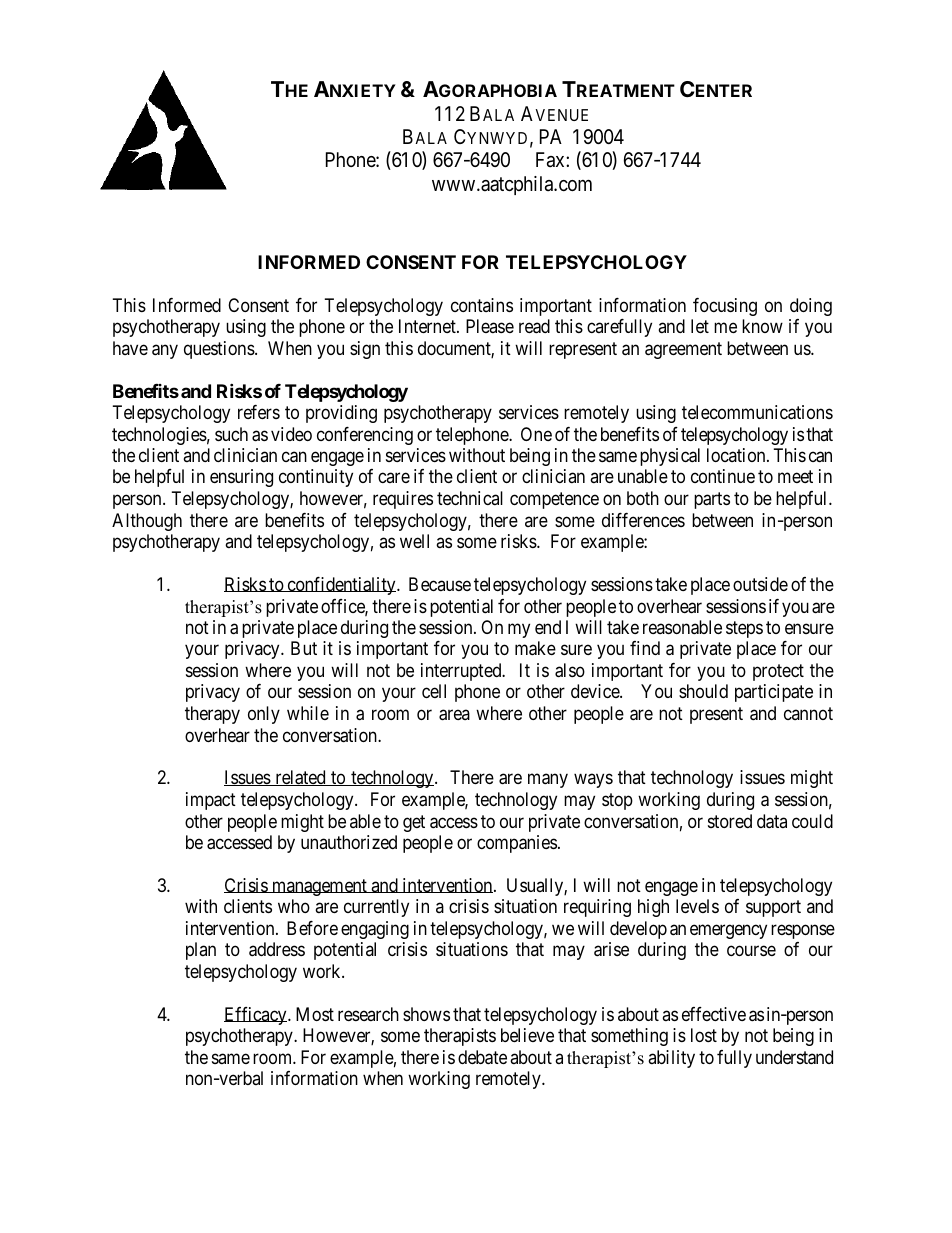 This screenshot has width=952, height=1233. I want to click on doing, so click(811, 307).
